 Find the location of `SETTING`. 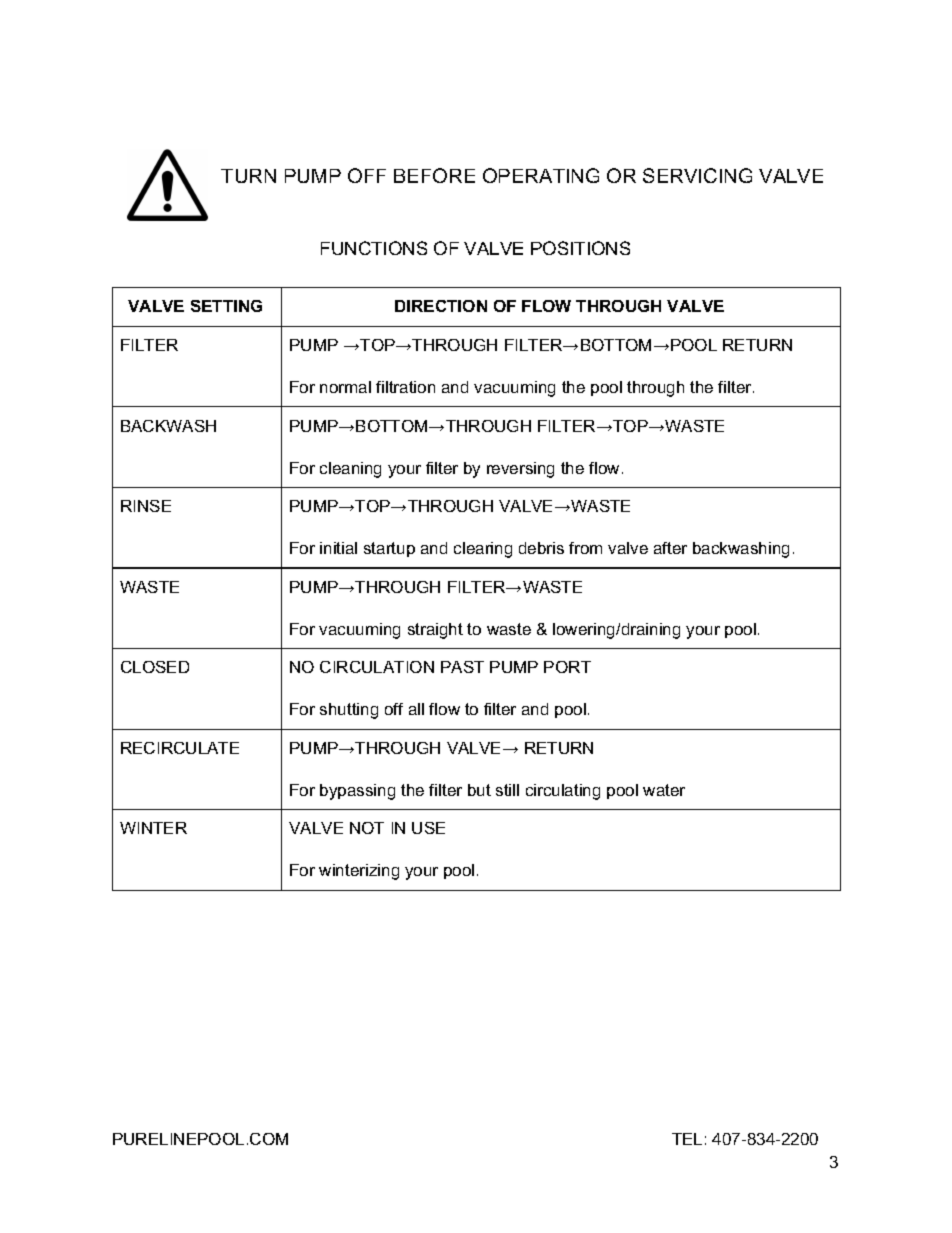

SETTING is located at coordinates (226, 306).
